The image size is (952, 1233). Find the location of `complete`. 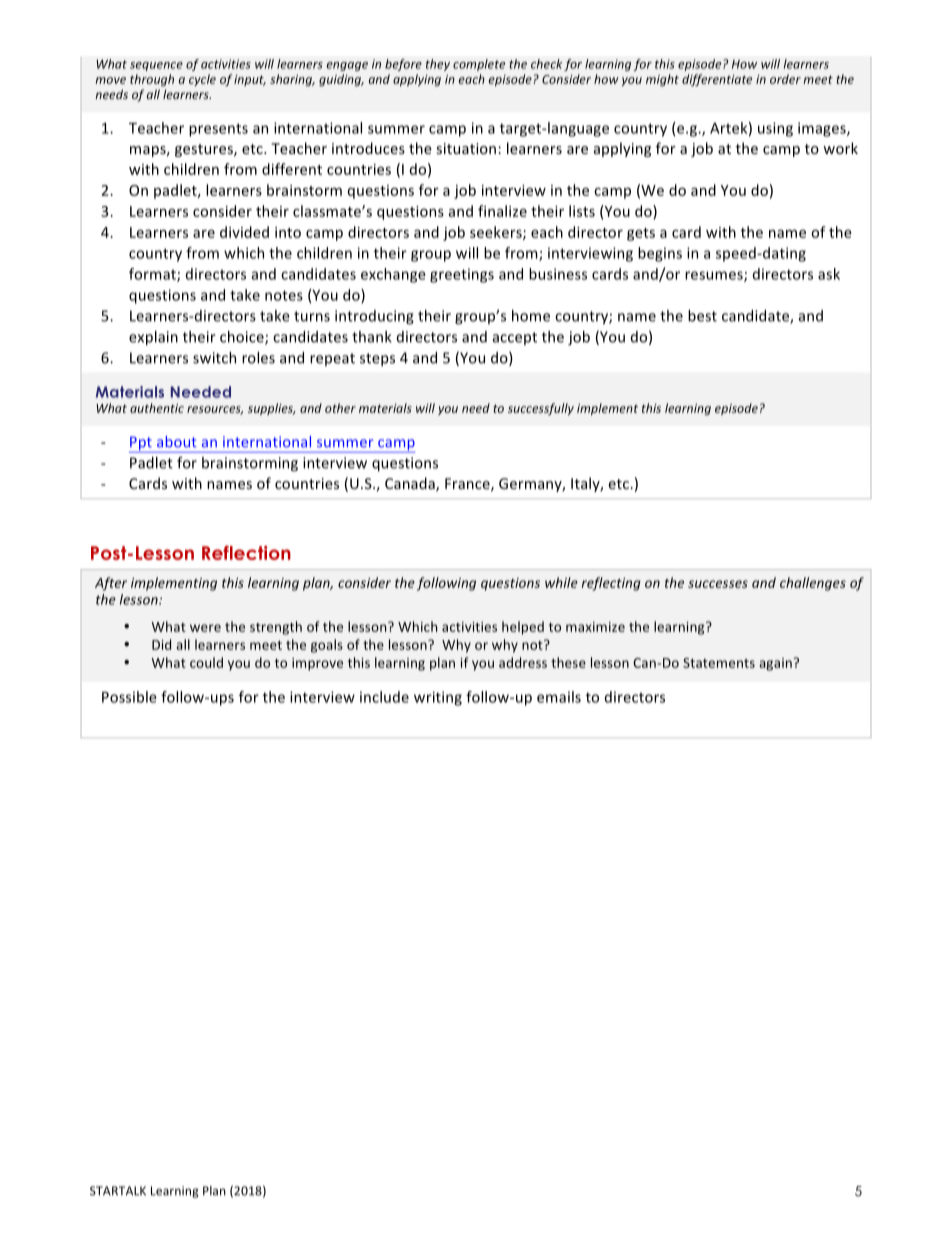

complete is located at coordinates (479, 65).
